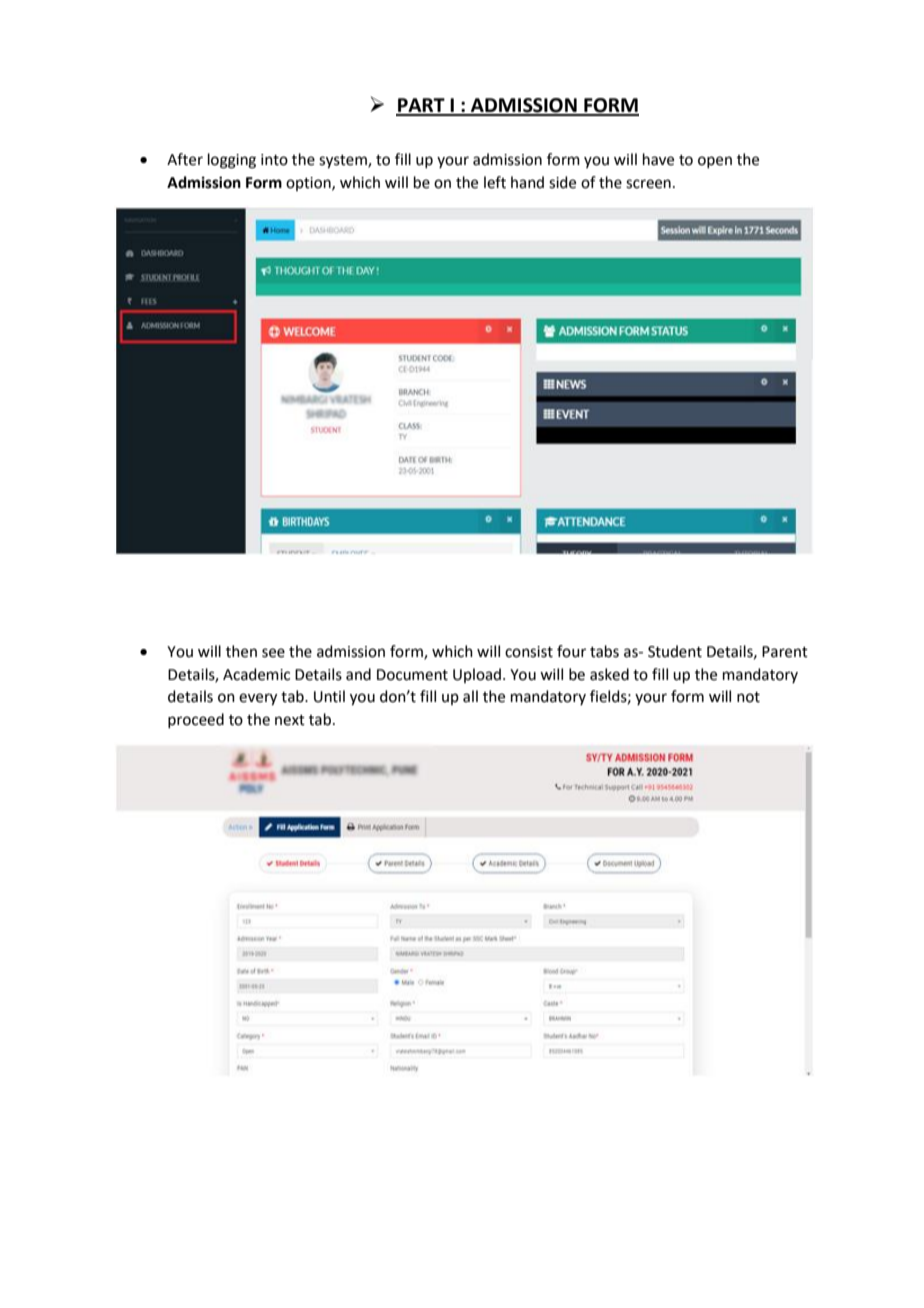 The image size is (924, 1308). What do you see at coordinates (470, 696) in the screenshot?
I see `all` at bounding box center [470, 696].
